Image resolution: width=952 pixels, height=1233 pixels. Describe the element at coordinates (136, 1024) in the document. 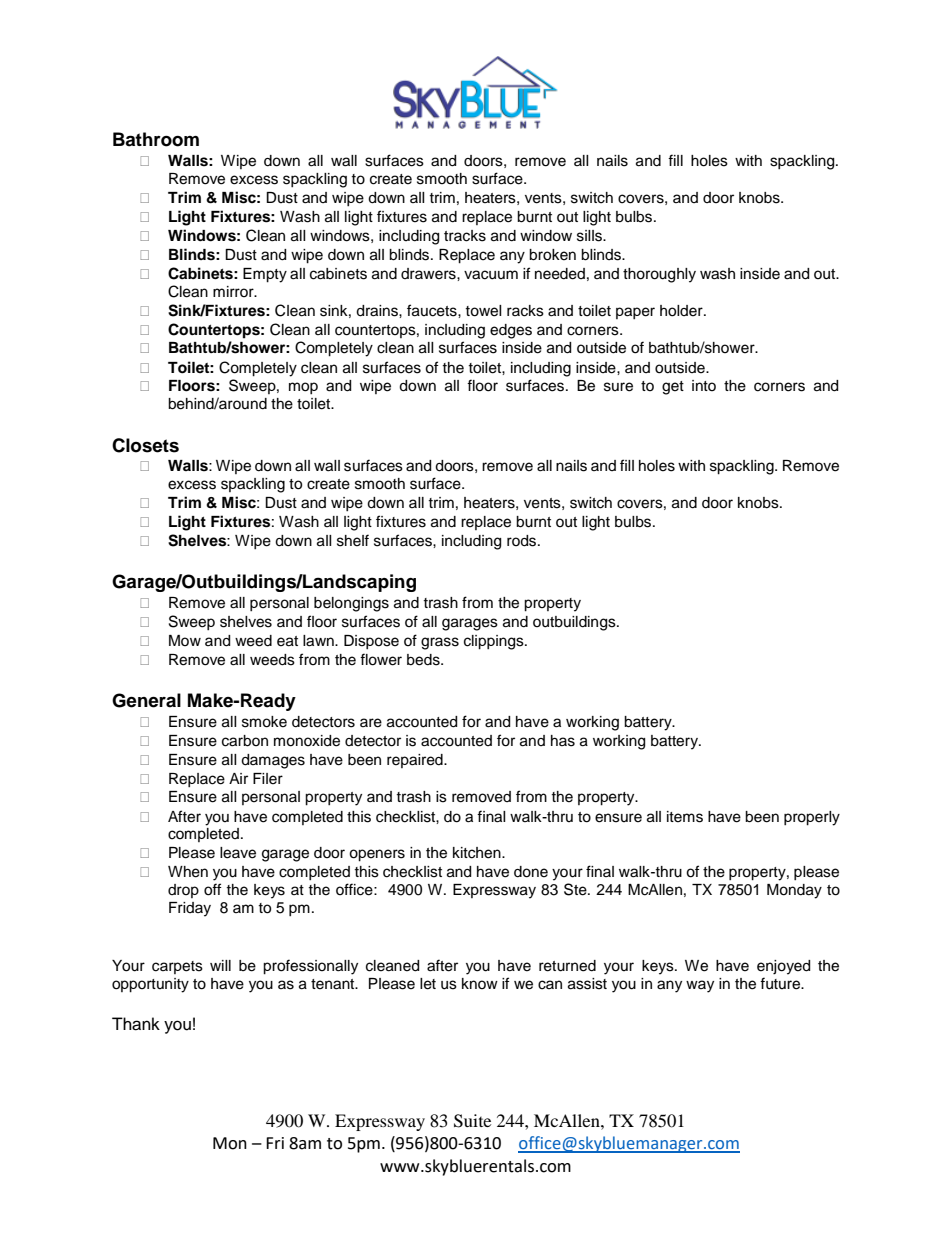

I see `Thank` at that location.
